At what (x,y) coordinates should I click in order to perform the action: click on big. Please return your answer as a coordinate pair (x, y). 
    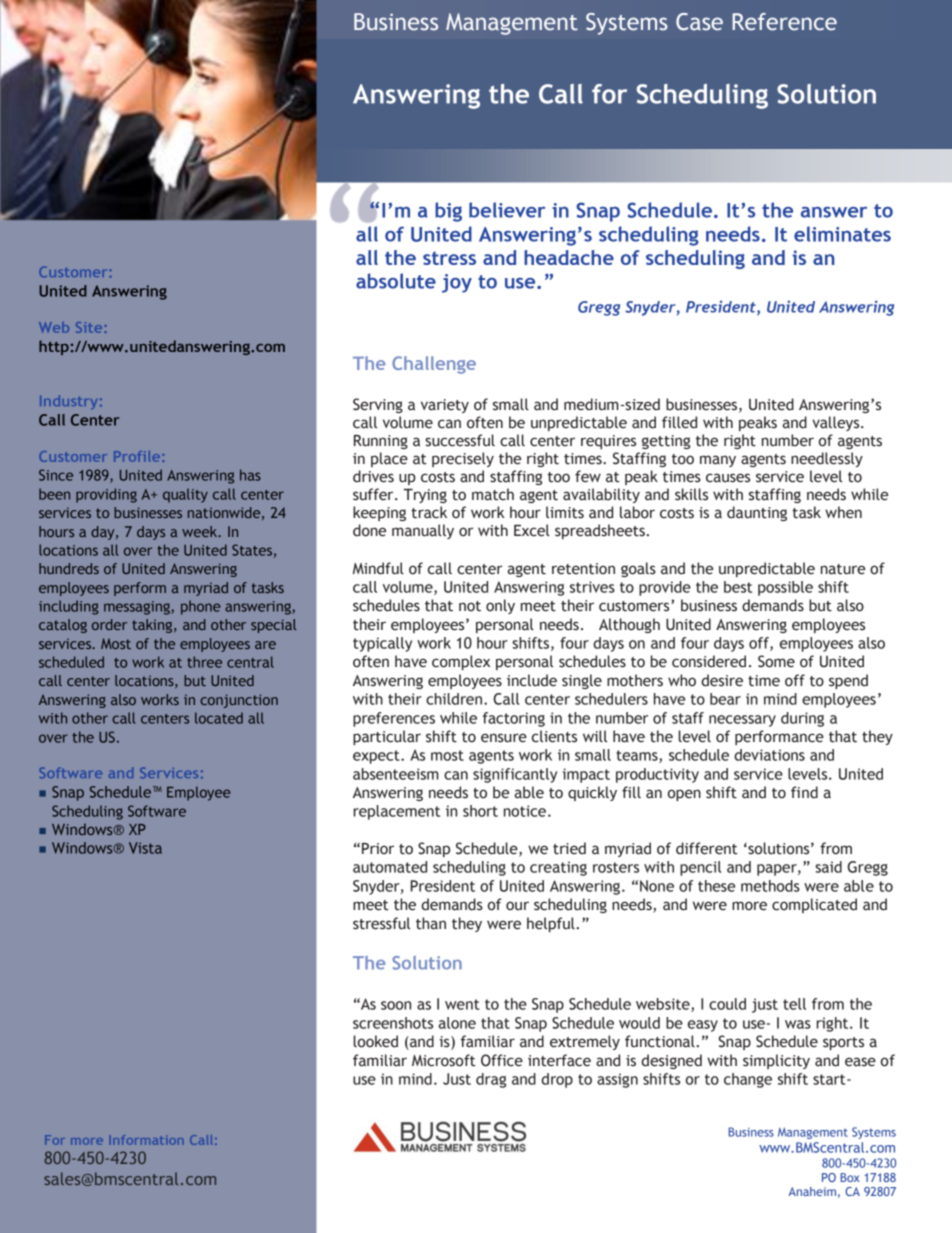
    Looking at the image, I should click on (448, 212).
